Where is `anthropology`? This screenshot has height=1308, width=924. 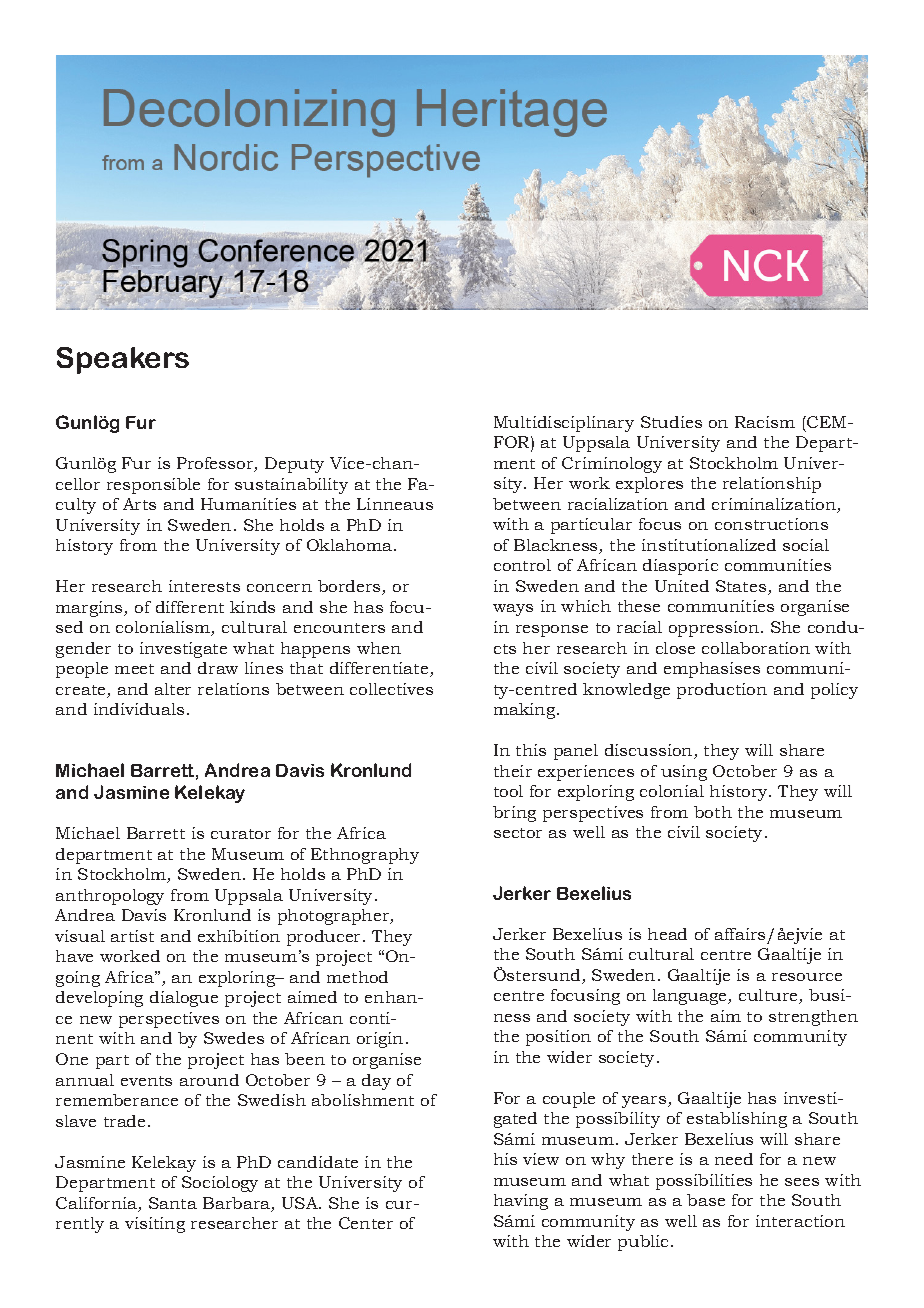
anthropology is located at coordinates (110, 897).
